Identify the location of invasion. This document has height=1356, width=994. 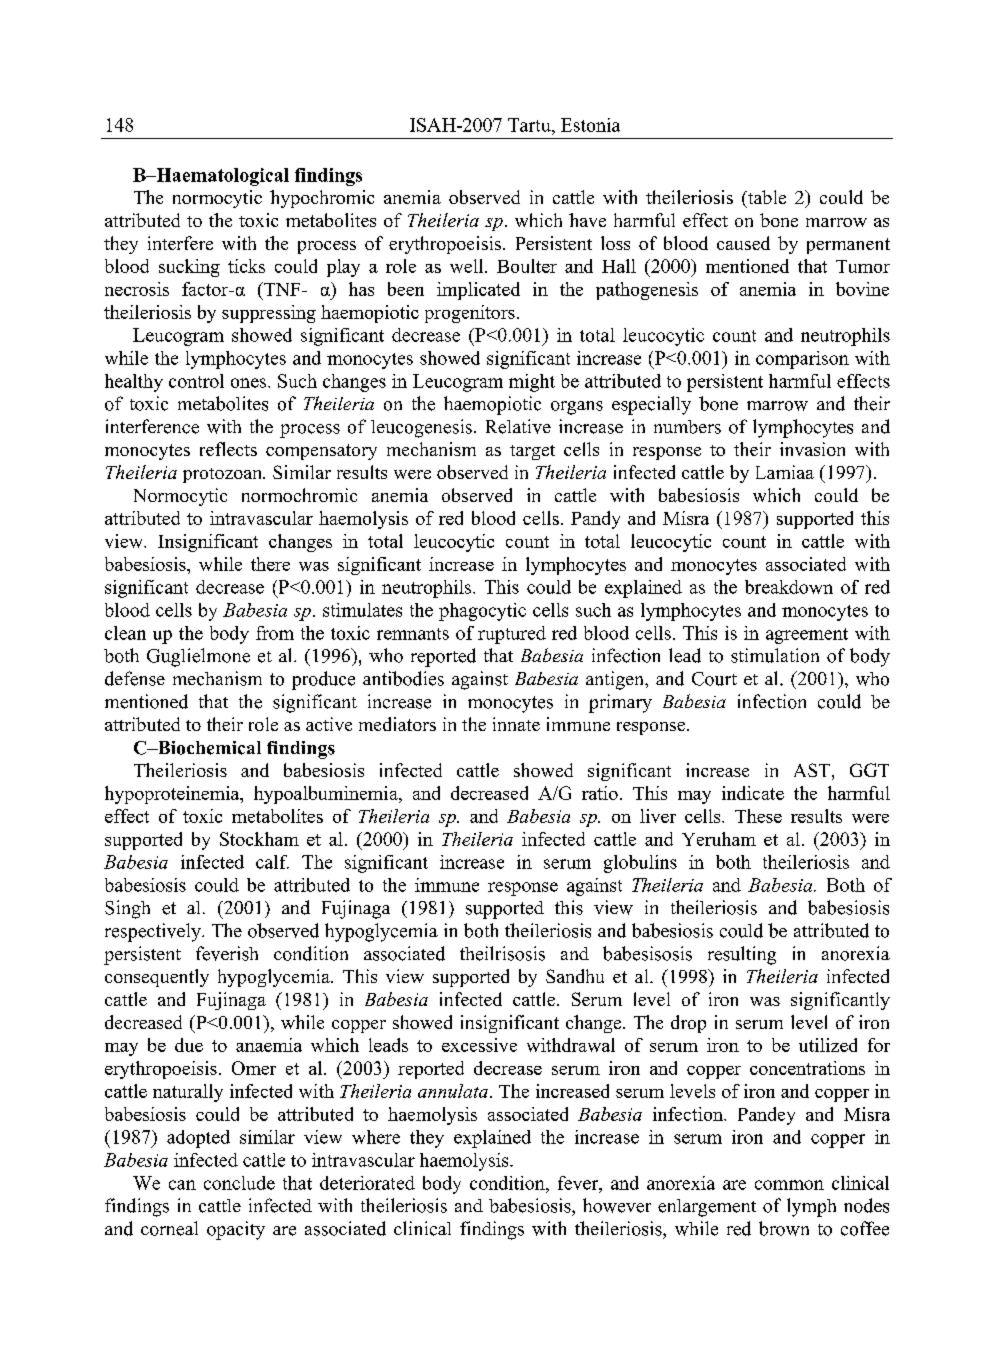
(812, 449).
